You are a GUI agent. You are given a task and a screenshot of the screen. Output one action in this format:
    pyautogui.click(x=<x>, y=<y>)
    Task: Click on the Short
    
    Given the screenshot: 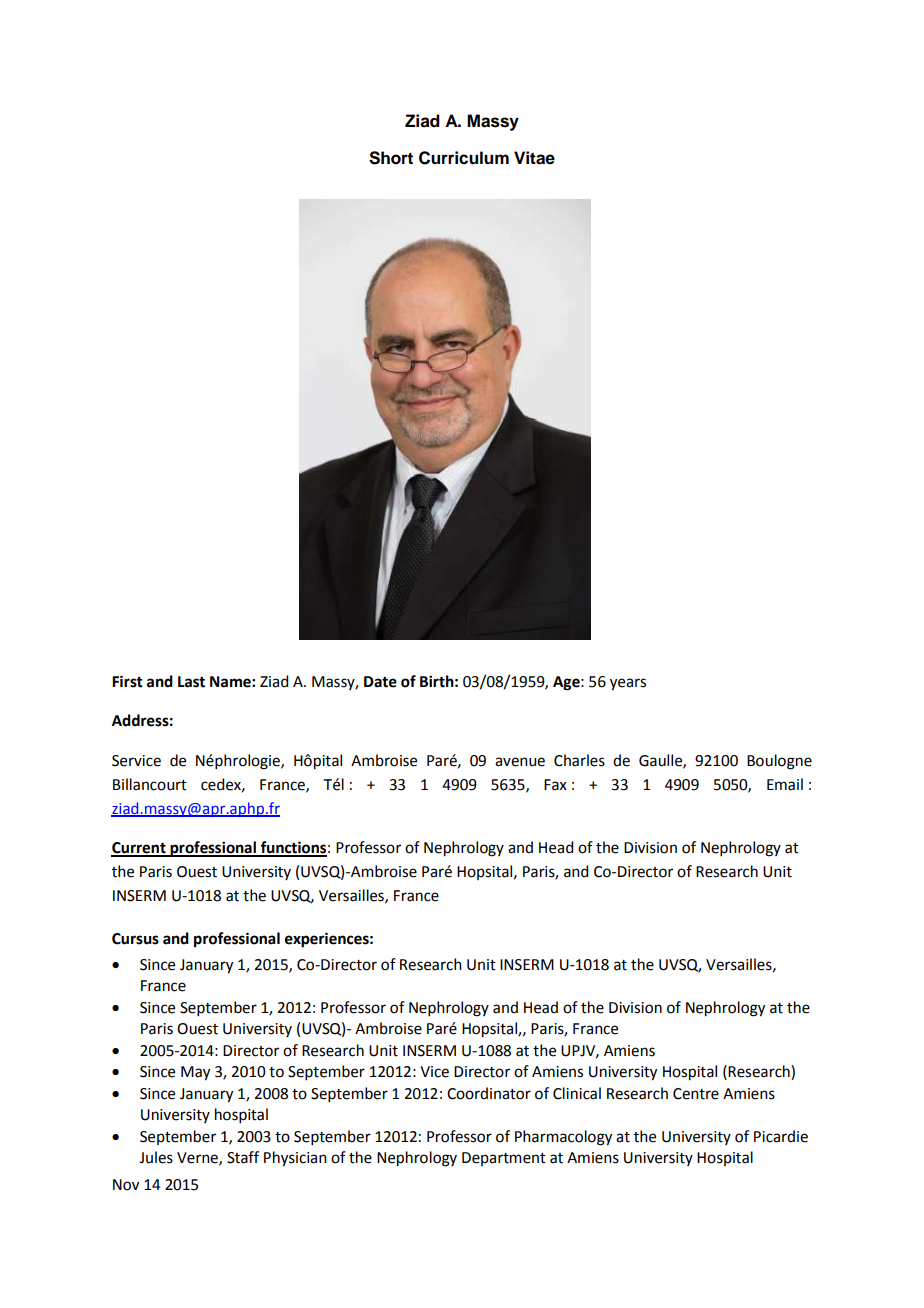 What is the action you would take?
    pyautogui.click(x=391, y=158)
